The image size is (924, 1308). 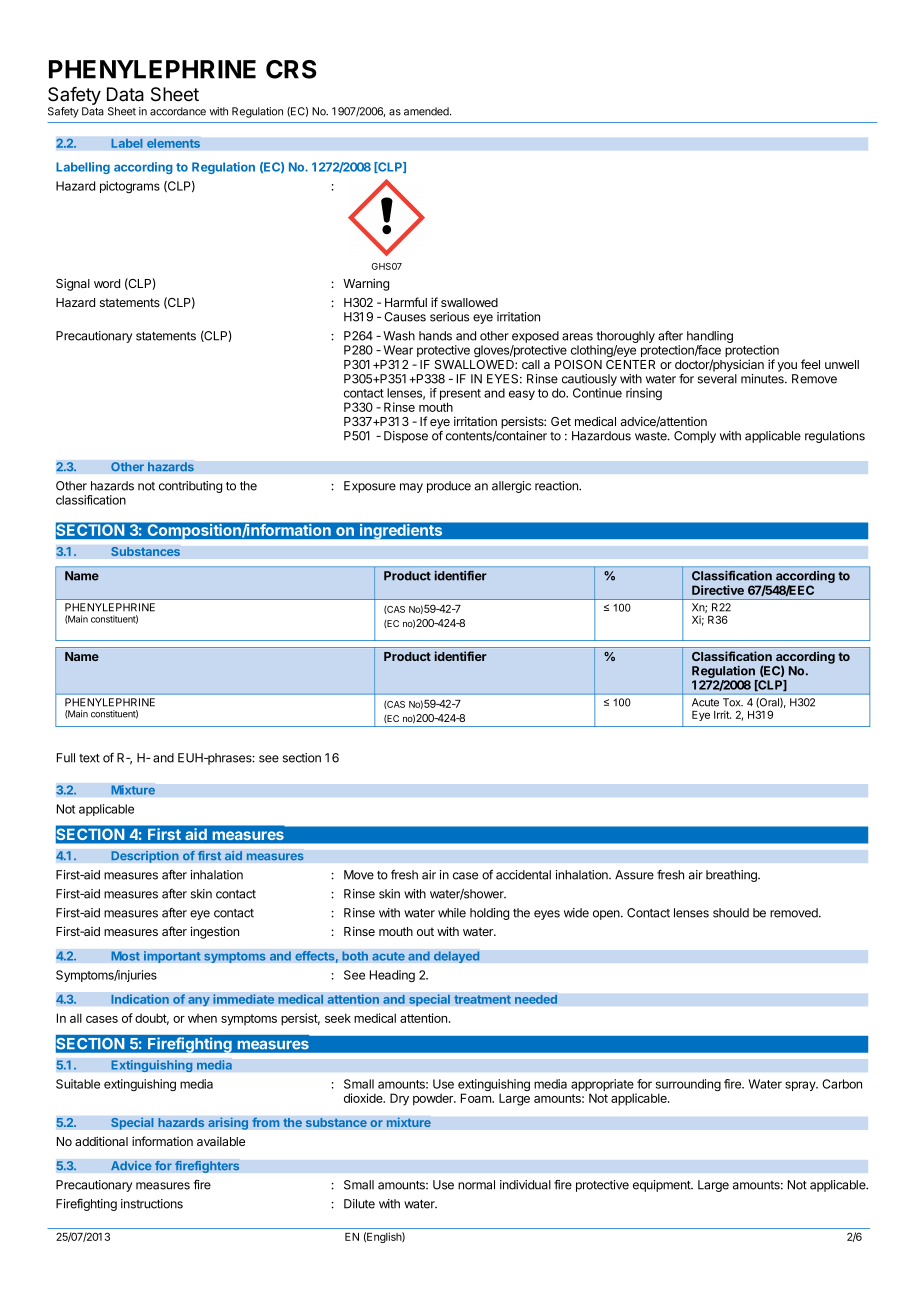 I want to click on Description, so click(x=145, y=856).
